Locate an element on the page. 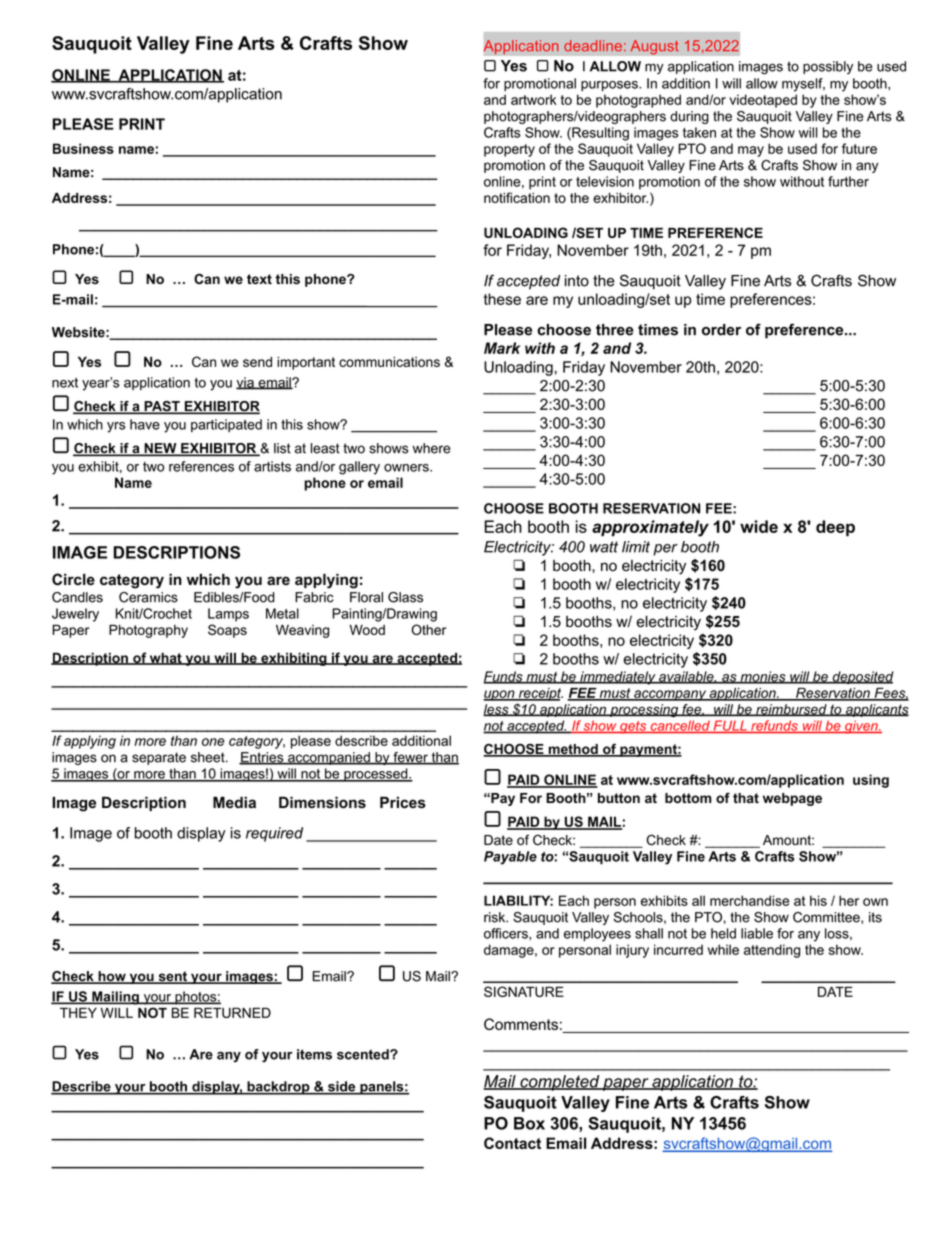  Box is located at coordinates (529, 1123).
